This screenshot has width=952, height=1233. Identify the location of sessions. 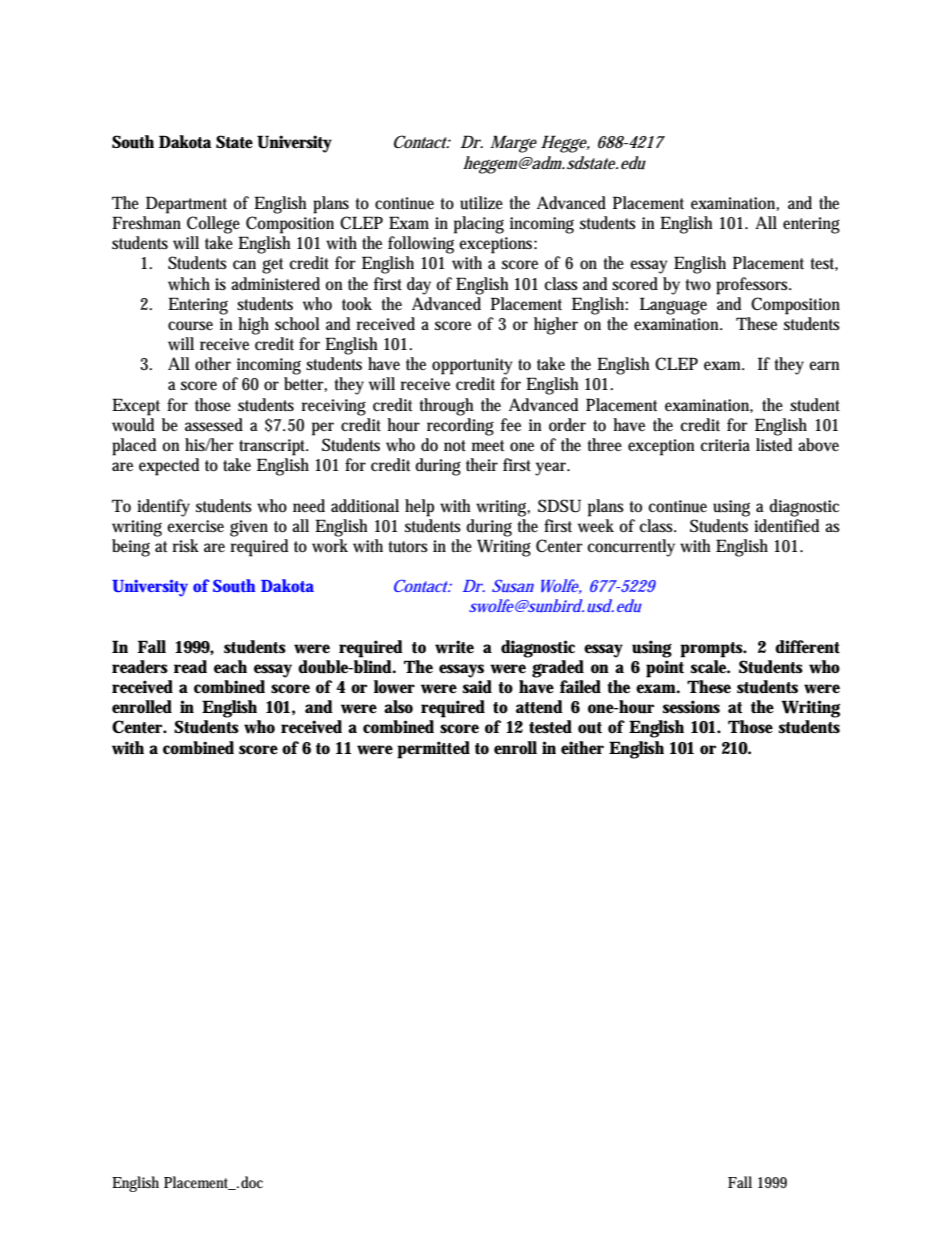
(691, 707).
